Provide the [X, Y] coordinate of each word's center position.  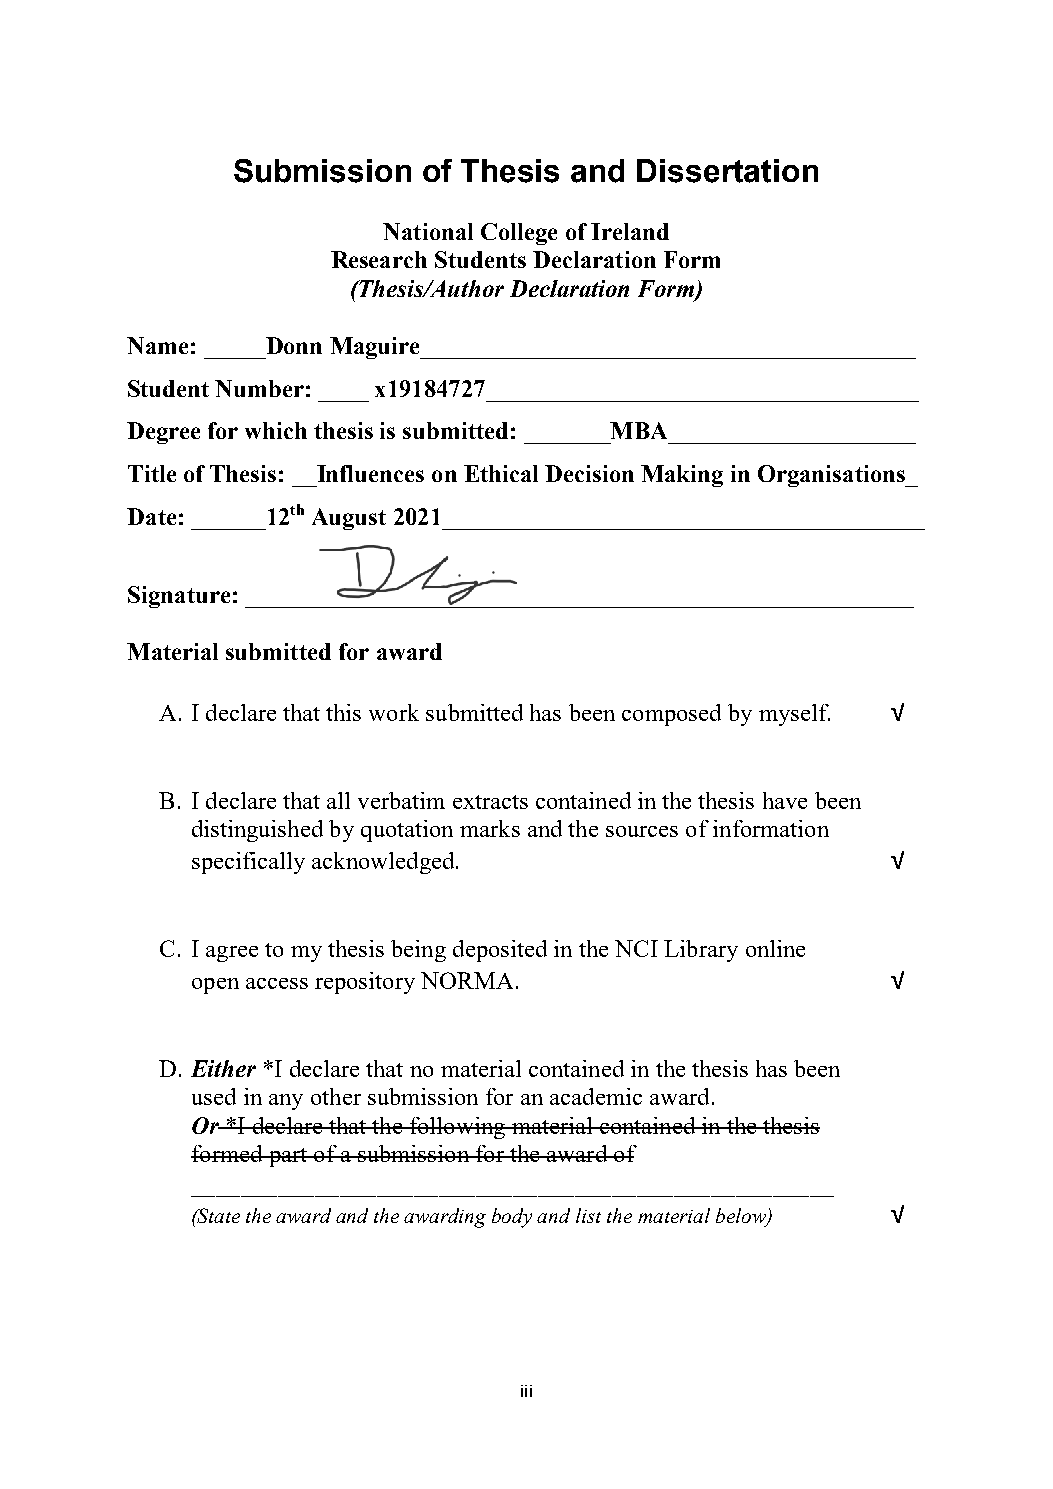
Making [682, 476]
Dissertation [727, 171]
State [218, 1215]
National [428, 231]
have [785, 800]
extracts [490, 802]
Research [379, 259]
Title [152, 473]
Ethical [501, 473]
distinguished [257, 831]
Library [701, 951]
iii [526, 1391]
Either [223, 1068]
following [457, 1128]
